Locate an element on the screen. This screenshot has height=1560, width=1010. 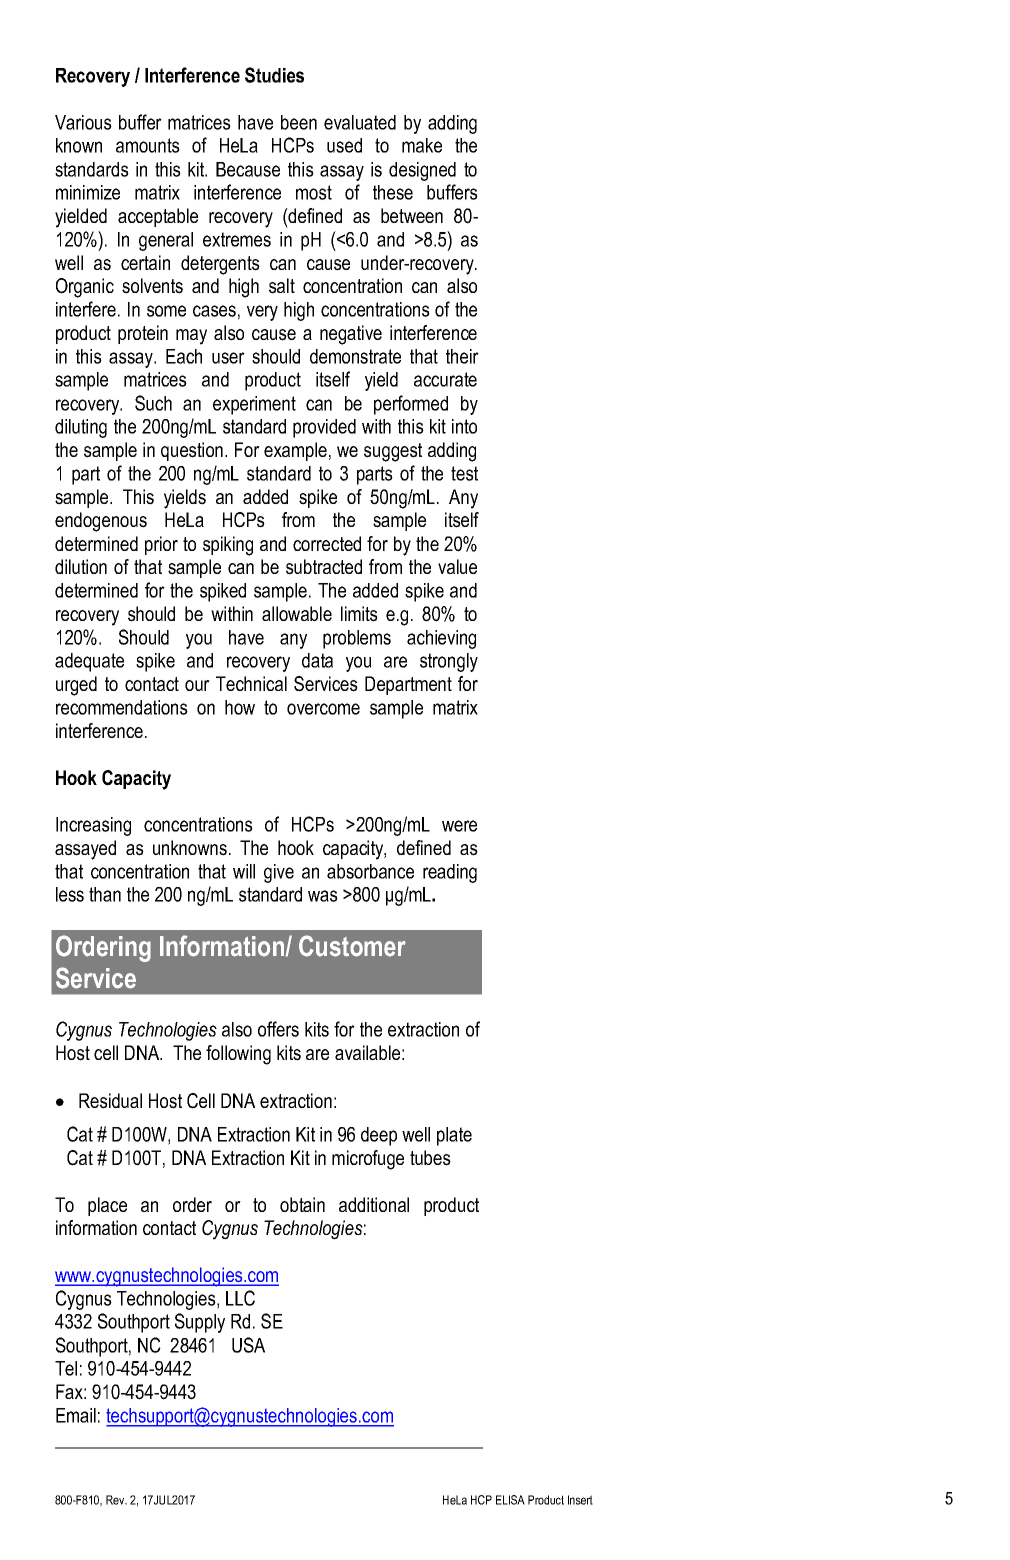
were is located at coordinates (459, 826).
